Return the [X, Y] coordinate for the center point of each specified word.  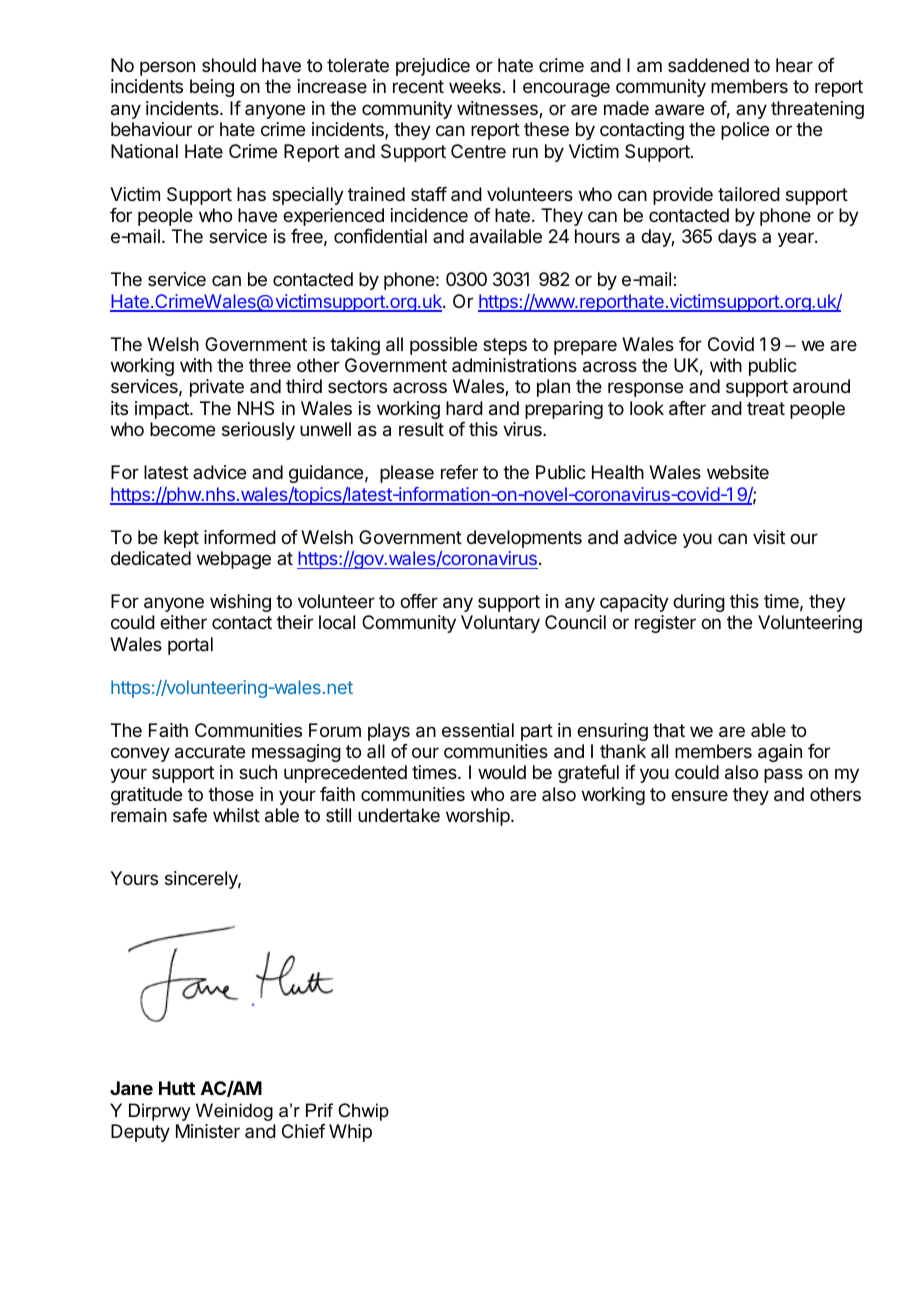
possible [443, 346]
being [212, 88]
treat [766, 408]
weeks [475, 86]
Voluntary [500, 624]
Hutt [177, 1088]
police [745, 131]
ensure [699, 795]
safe [190, 815]
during [699, 603]
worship [479, 817]
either [183, 622]
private [217, 388]
